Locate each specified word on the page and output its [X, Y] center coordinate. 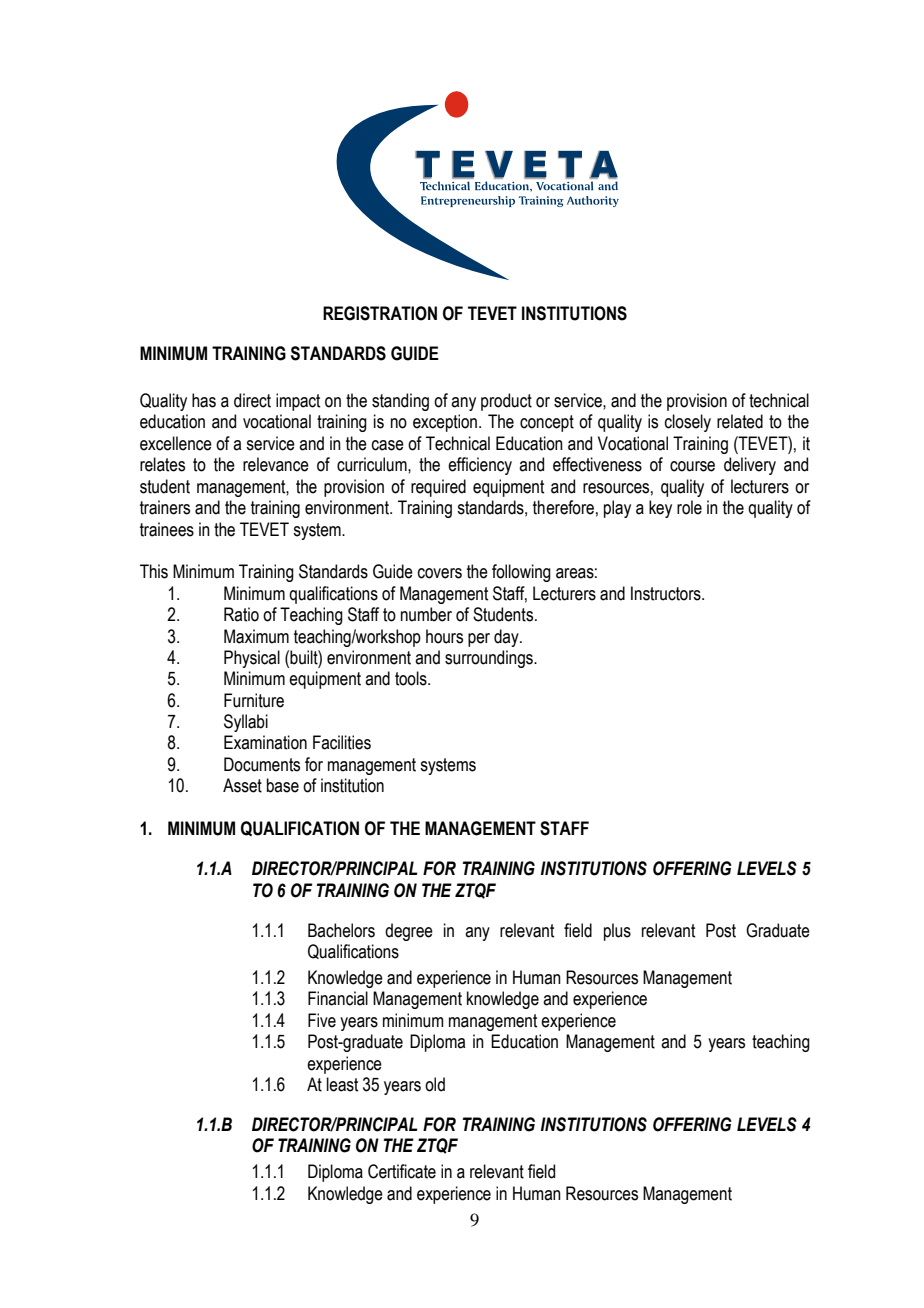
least [342, 1084]
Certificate [402, 1171]
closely [688, 423]
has [204, 400]
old [435, 1084]
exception [446, 423]
